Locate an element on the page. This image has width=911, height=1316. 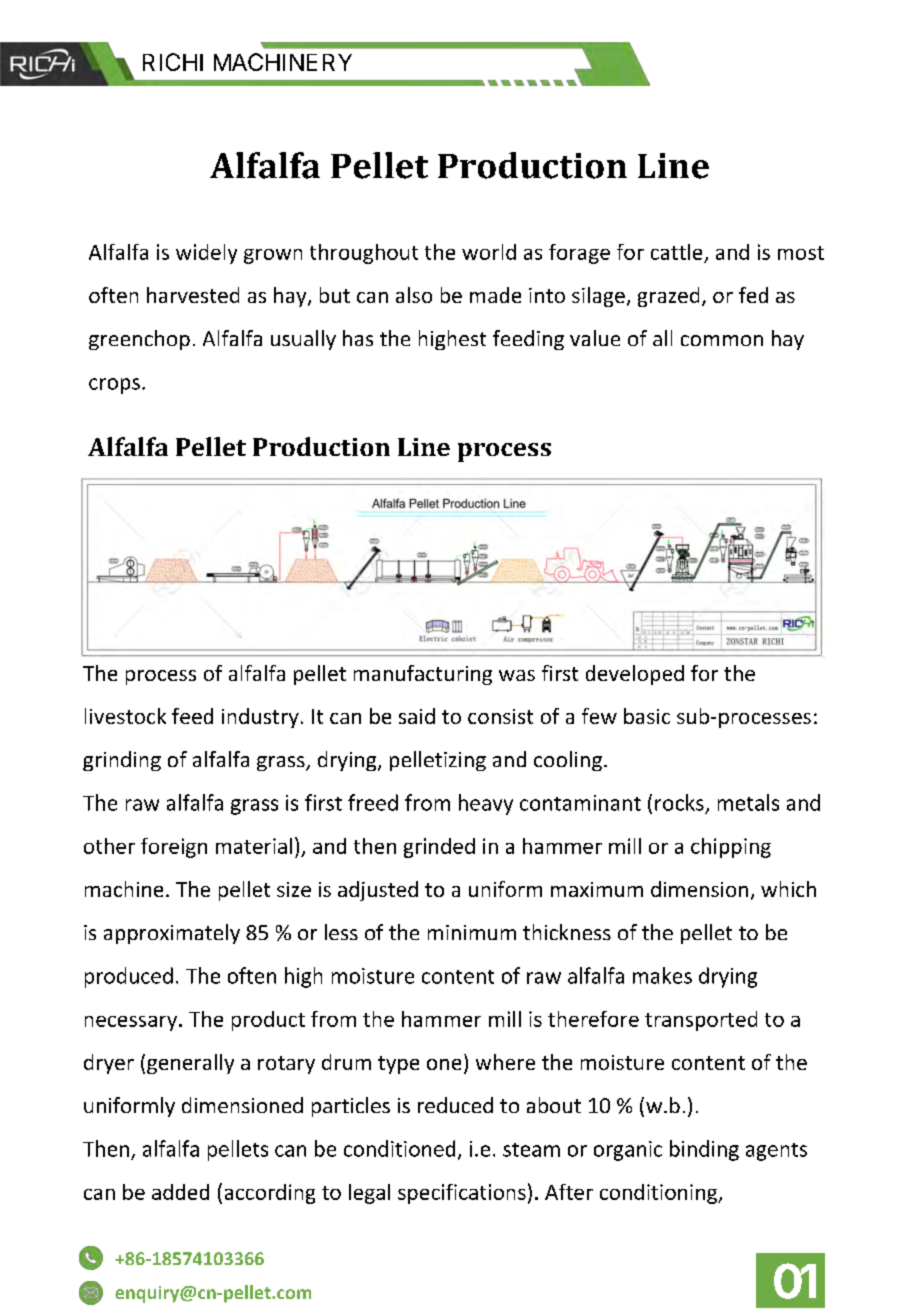
added is located at coordinates (180, 1192).
